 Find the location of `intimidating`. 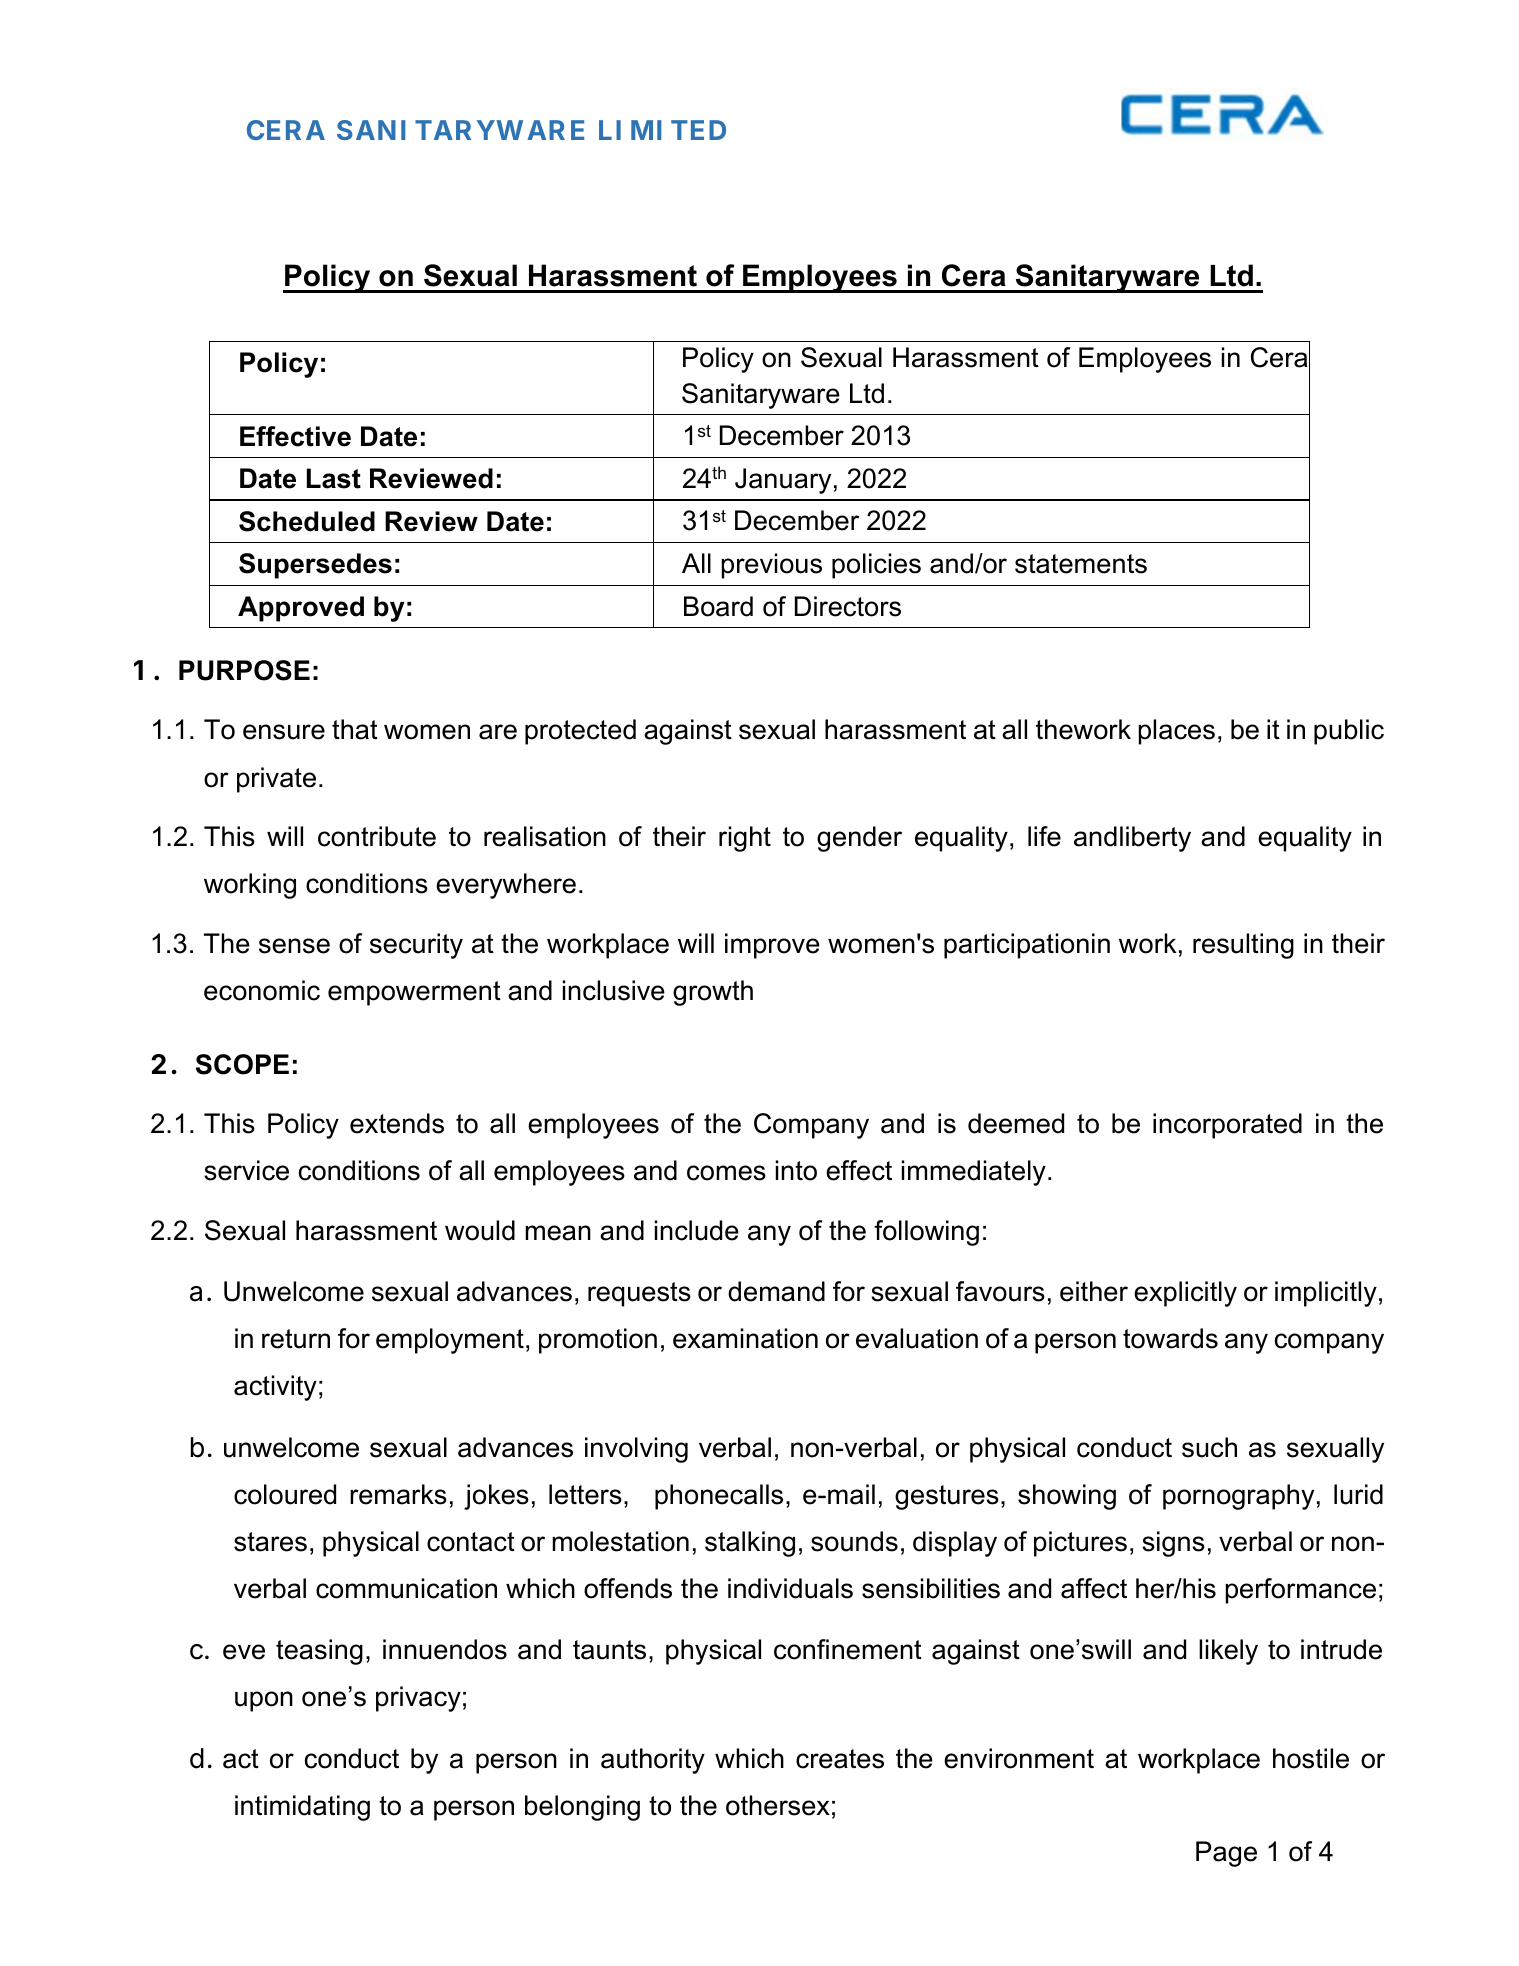

intimidating is located at coordinates (302, 1808).
